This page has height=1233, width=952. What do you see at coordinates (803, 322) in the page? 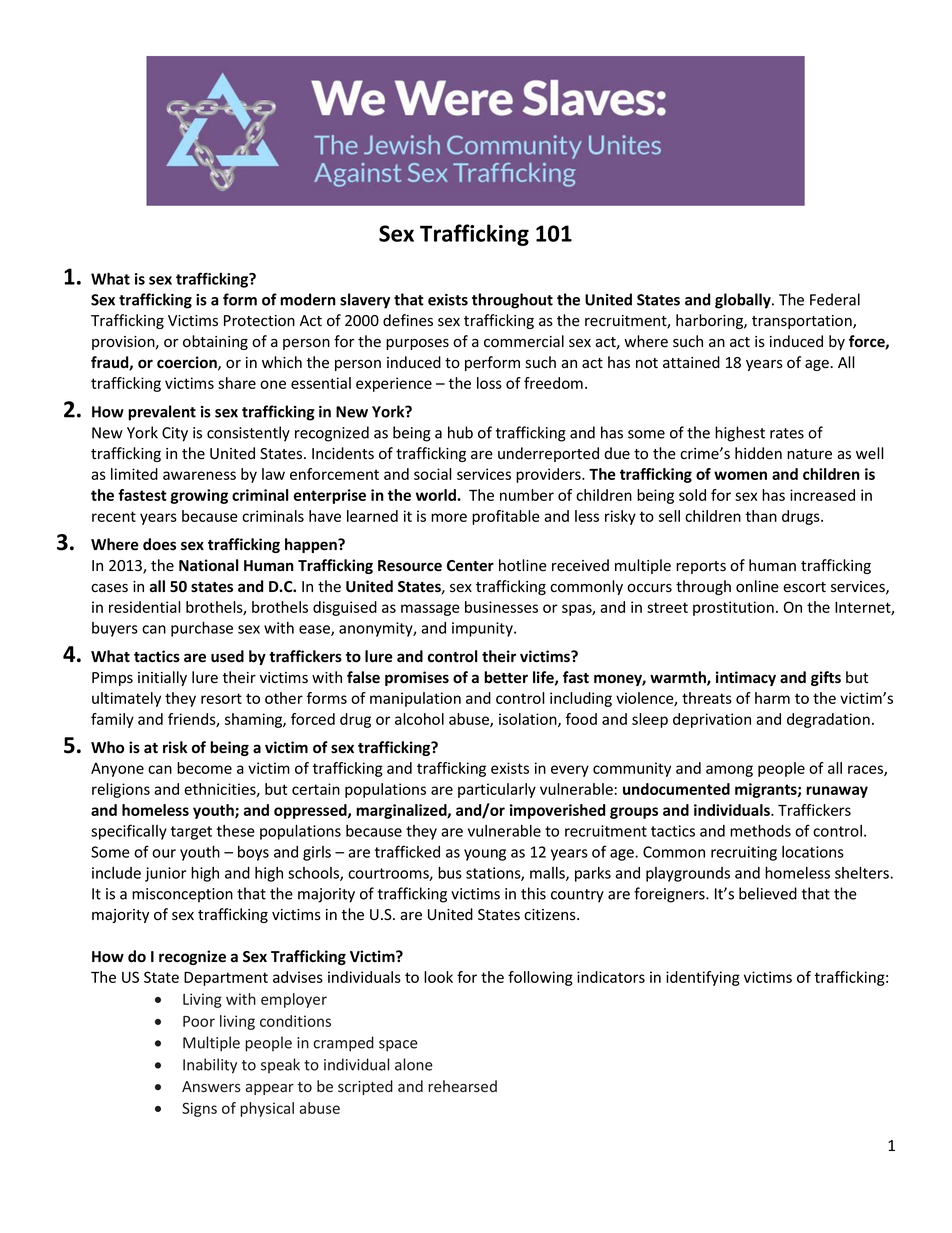
I see `transportation` at bounding box center [803, 322].
